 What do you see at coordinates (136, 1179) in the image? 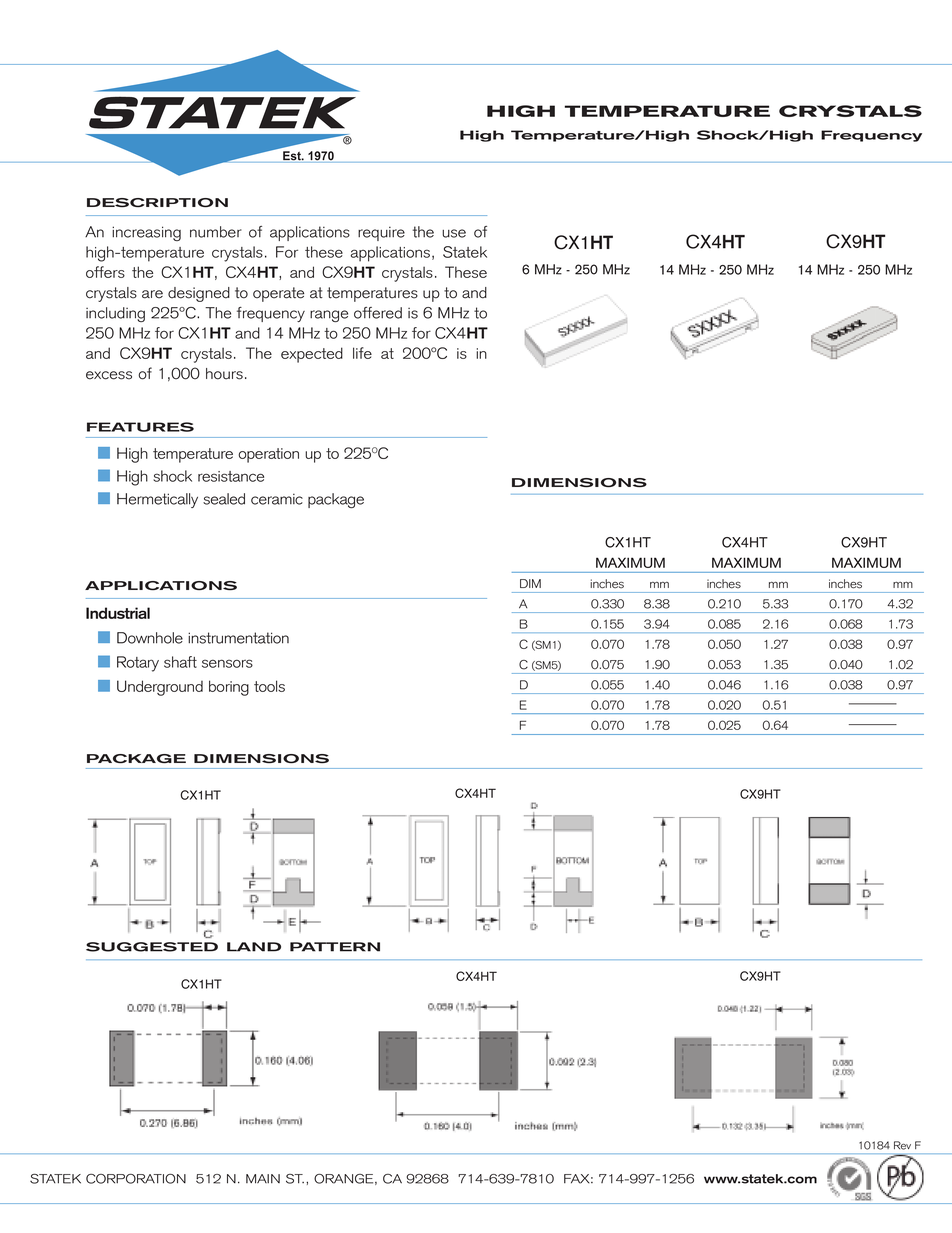
I see `CORPORATION` at bounding box center [136, 1179].
